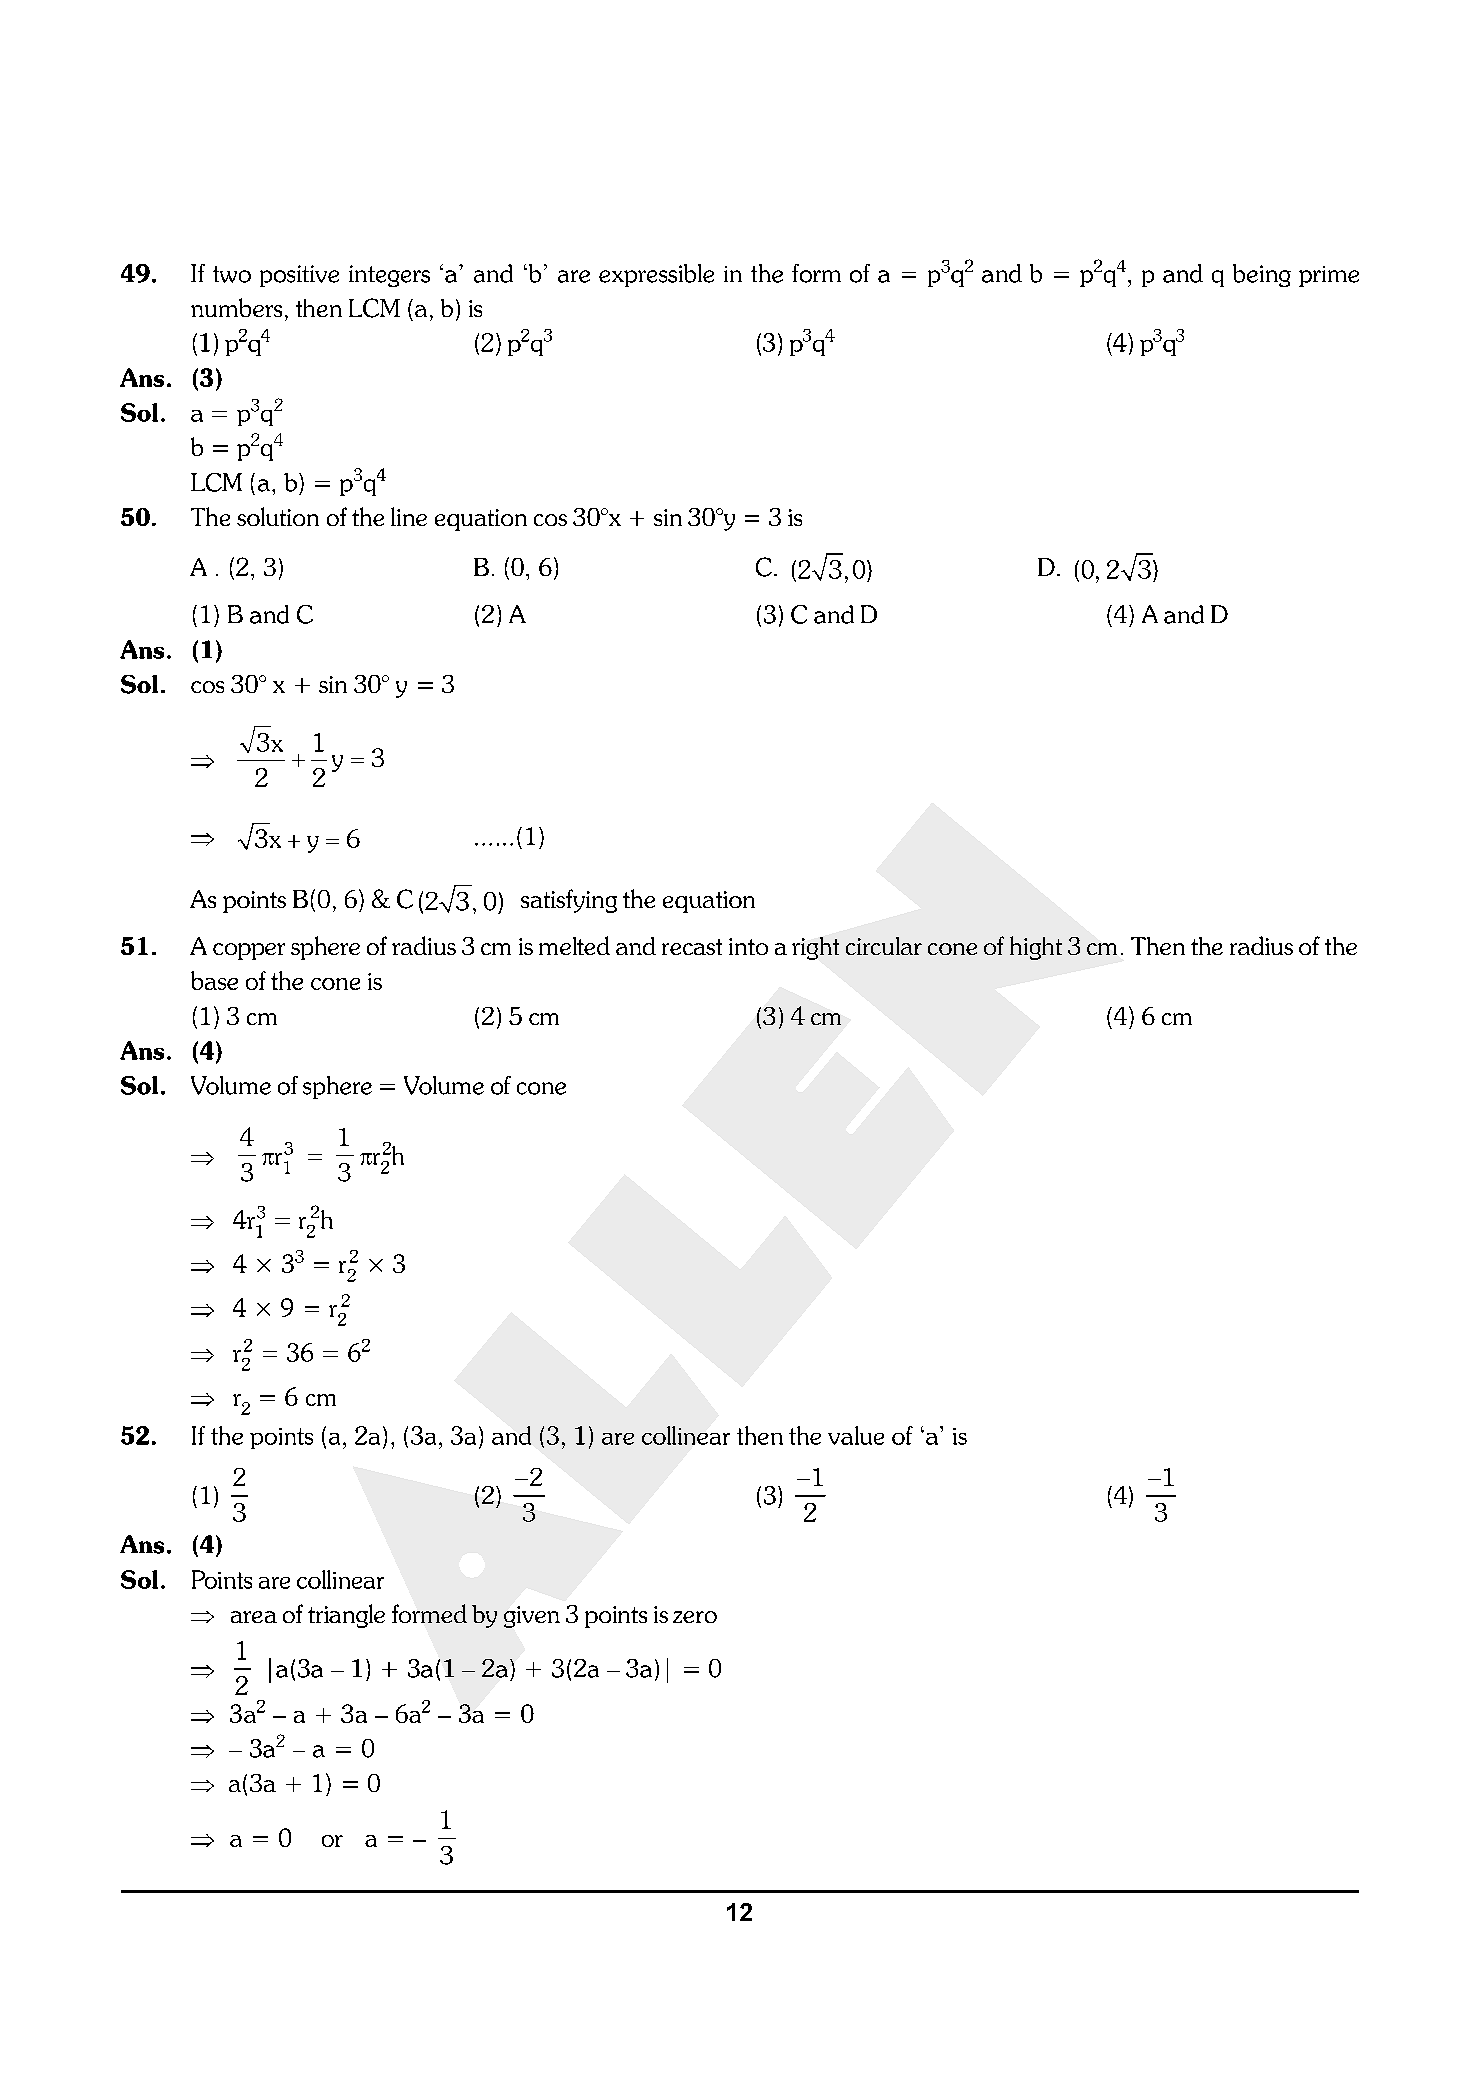 The image size is (1481, 2094). What do you see at coordinates (1329, 276) in the screenshot?
I see `prime` at bounding box center [1329, 276].
